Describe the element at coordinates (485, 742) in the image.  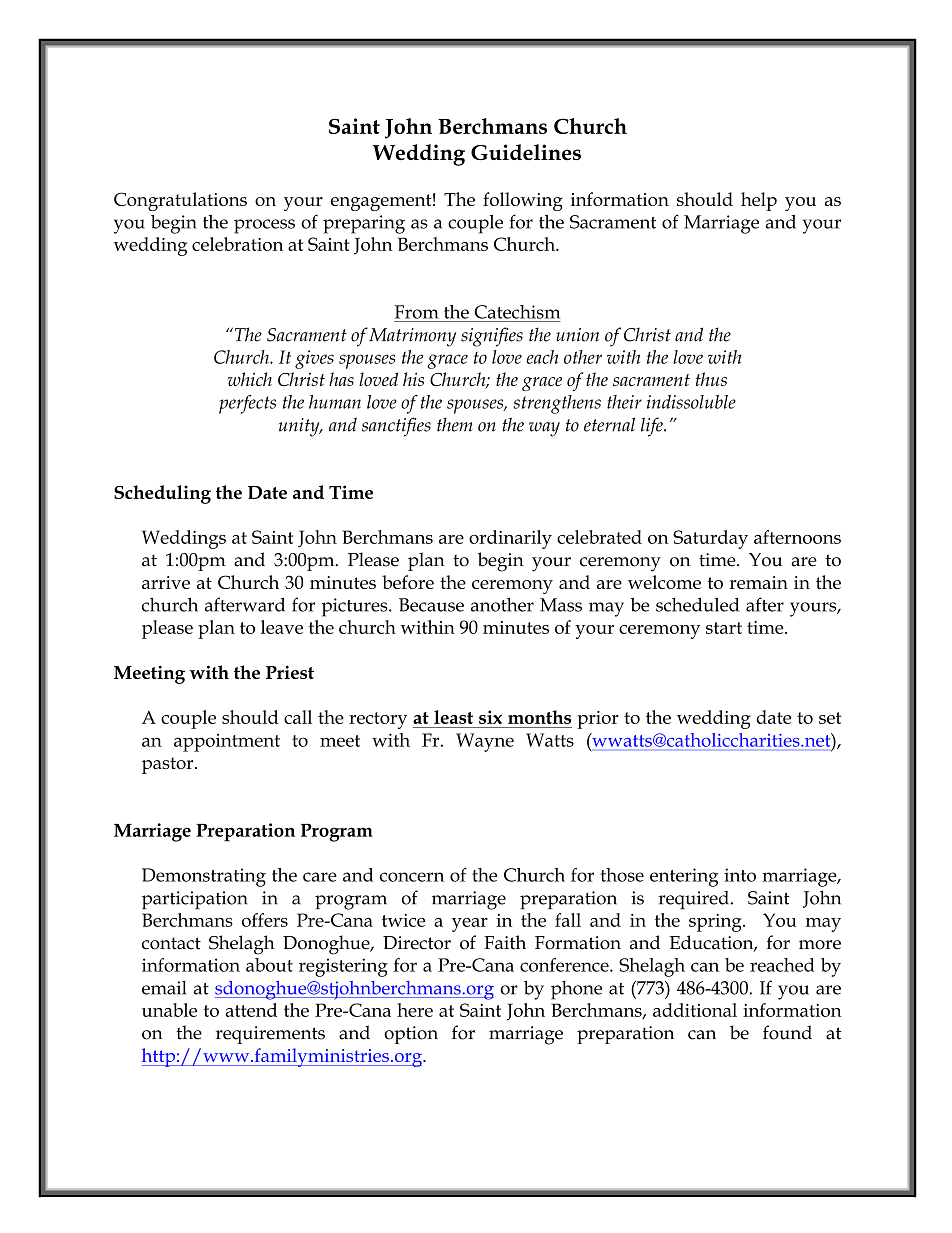
I see `Wayne` at that location.
